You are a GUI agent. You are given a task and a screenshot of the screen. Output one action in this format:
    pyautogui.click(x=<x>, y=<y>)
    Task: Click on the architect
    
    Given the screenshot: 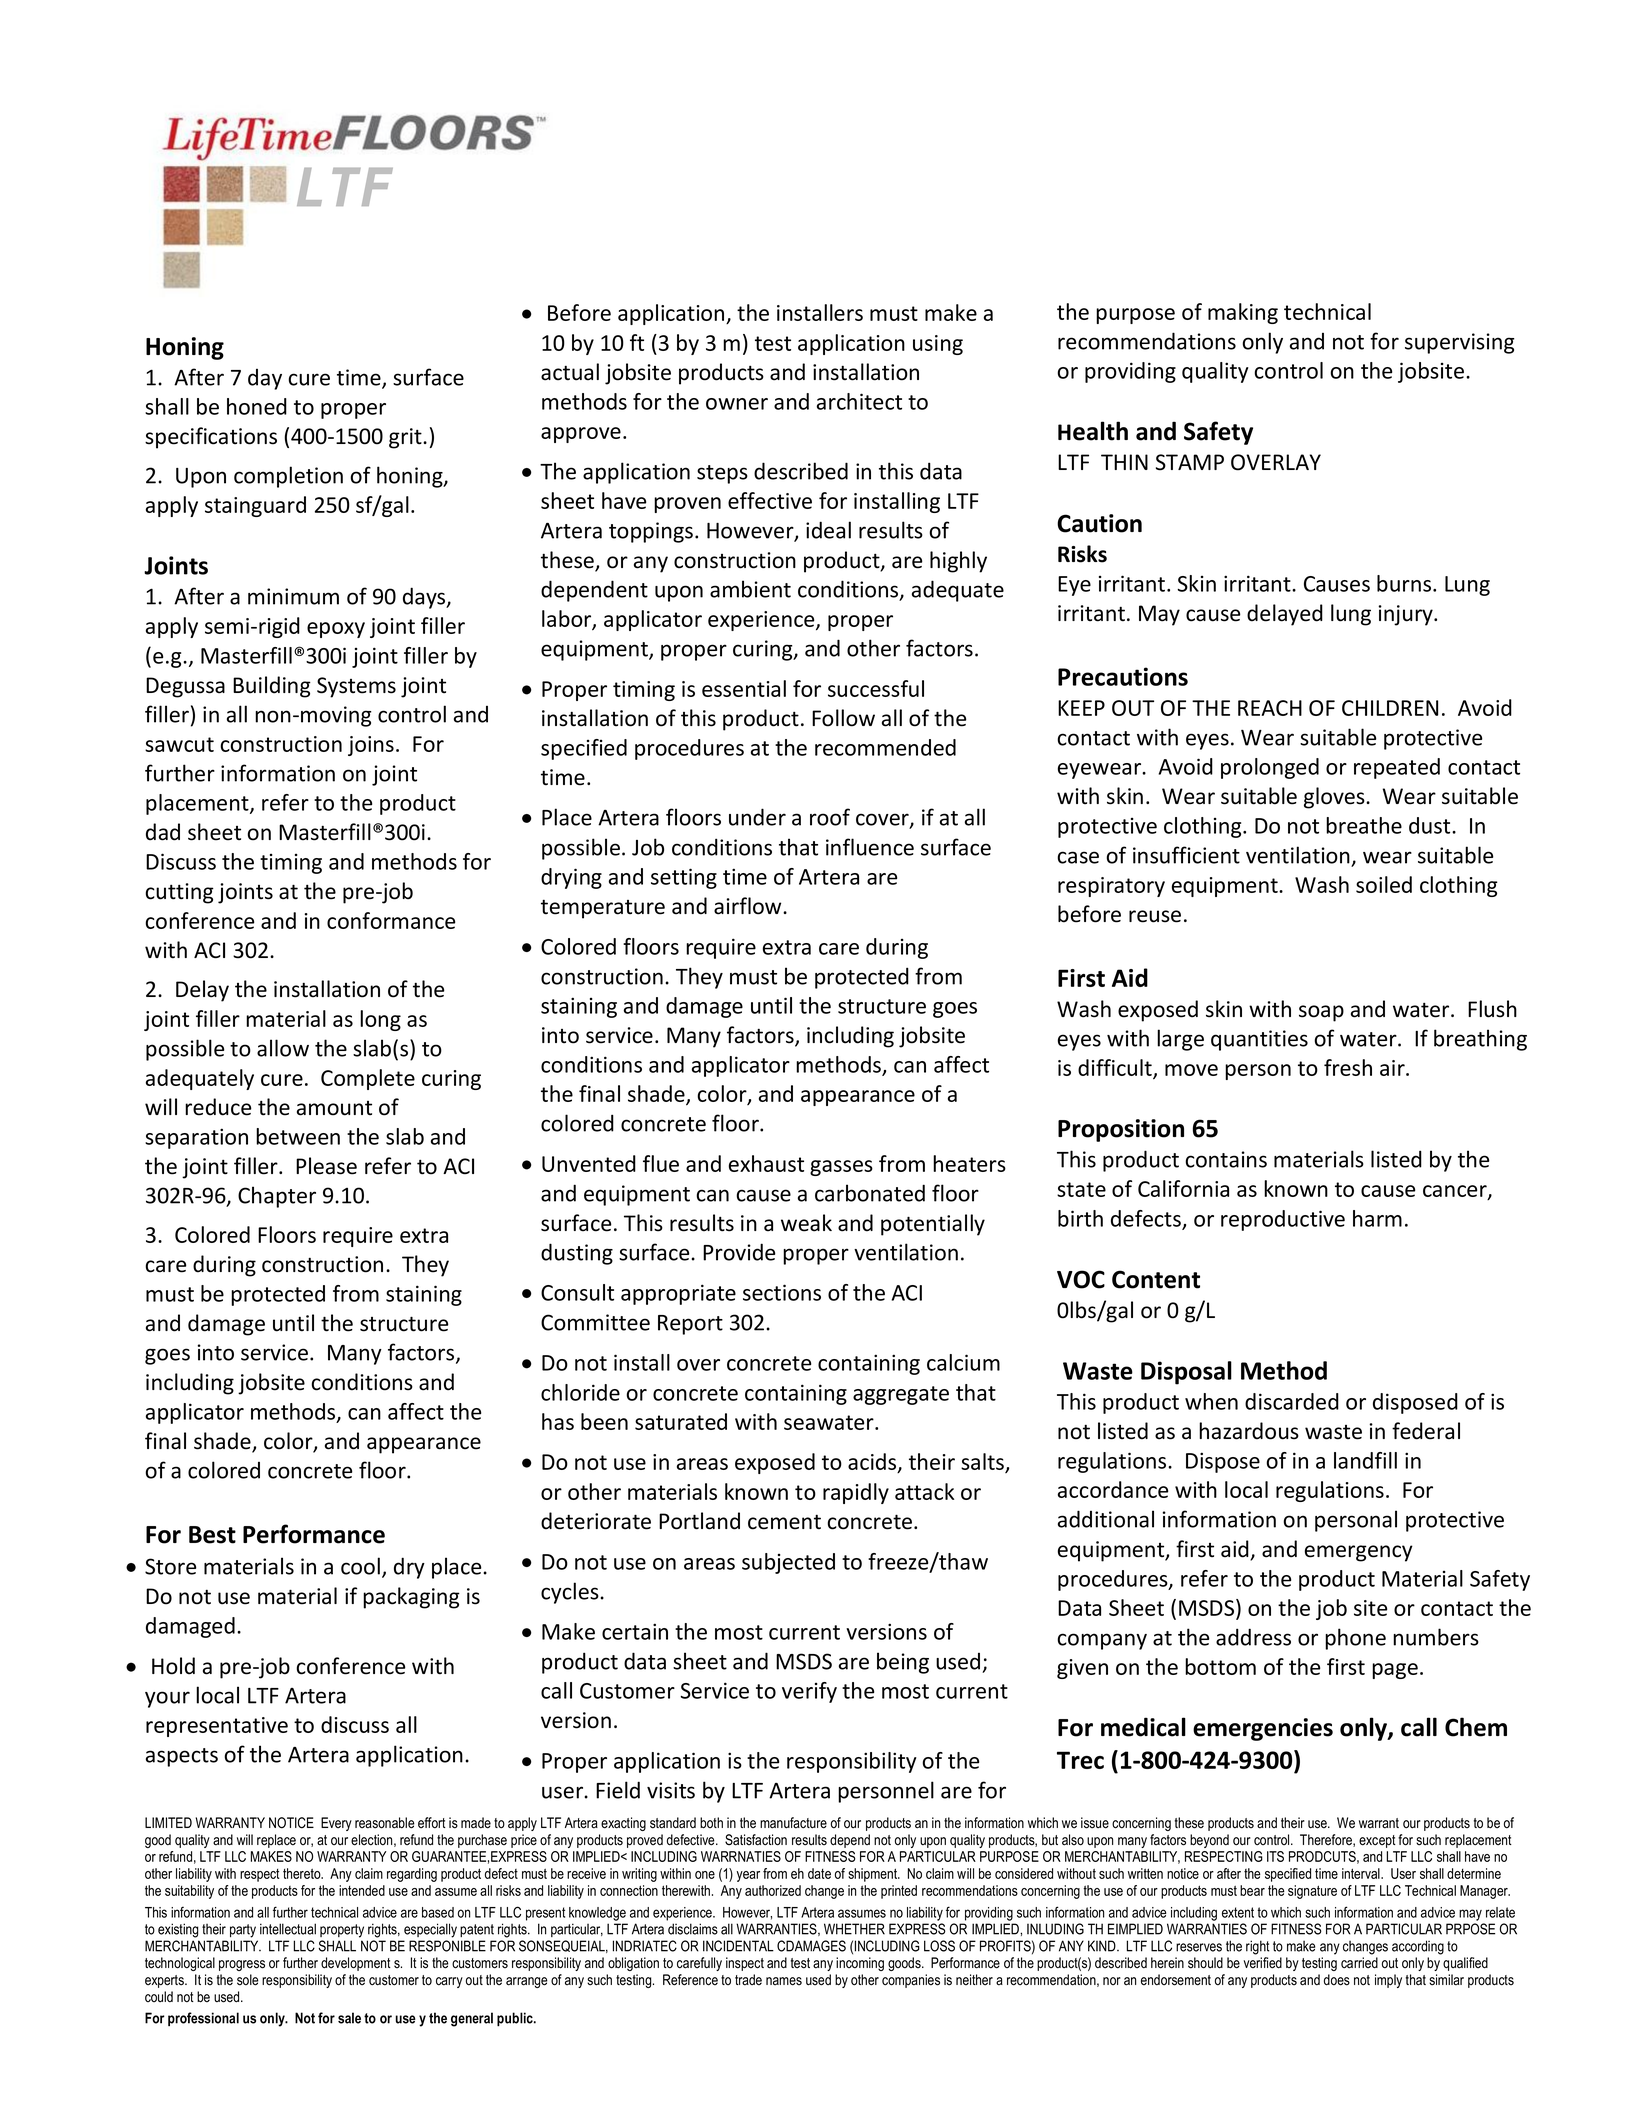 What is the action you would take?
    pyautogui.click(x=859, y=401)
